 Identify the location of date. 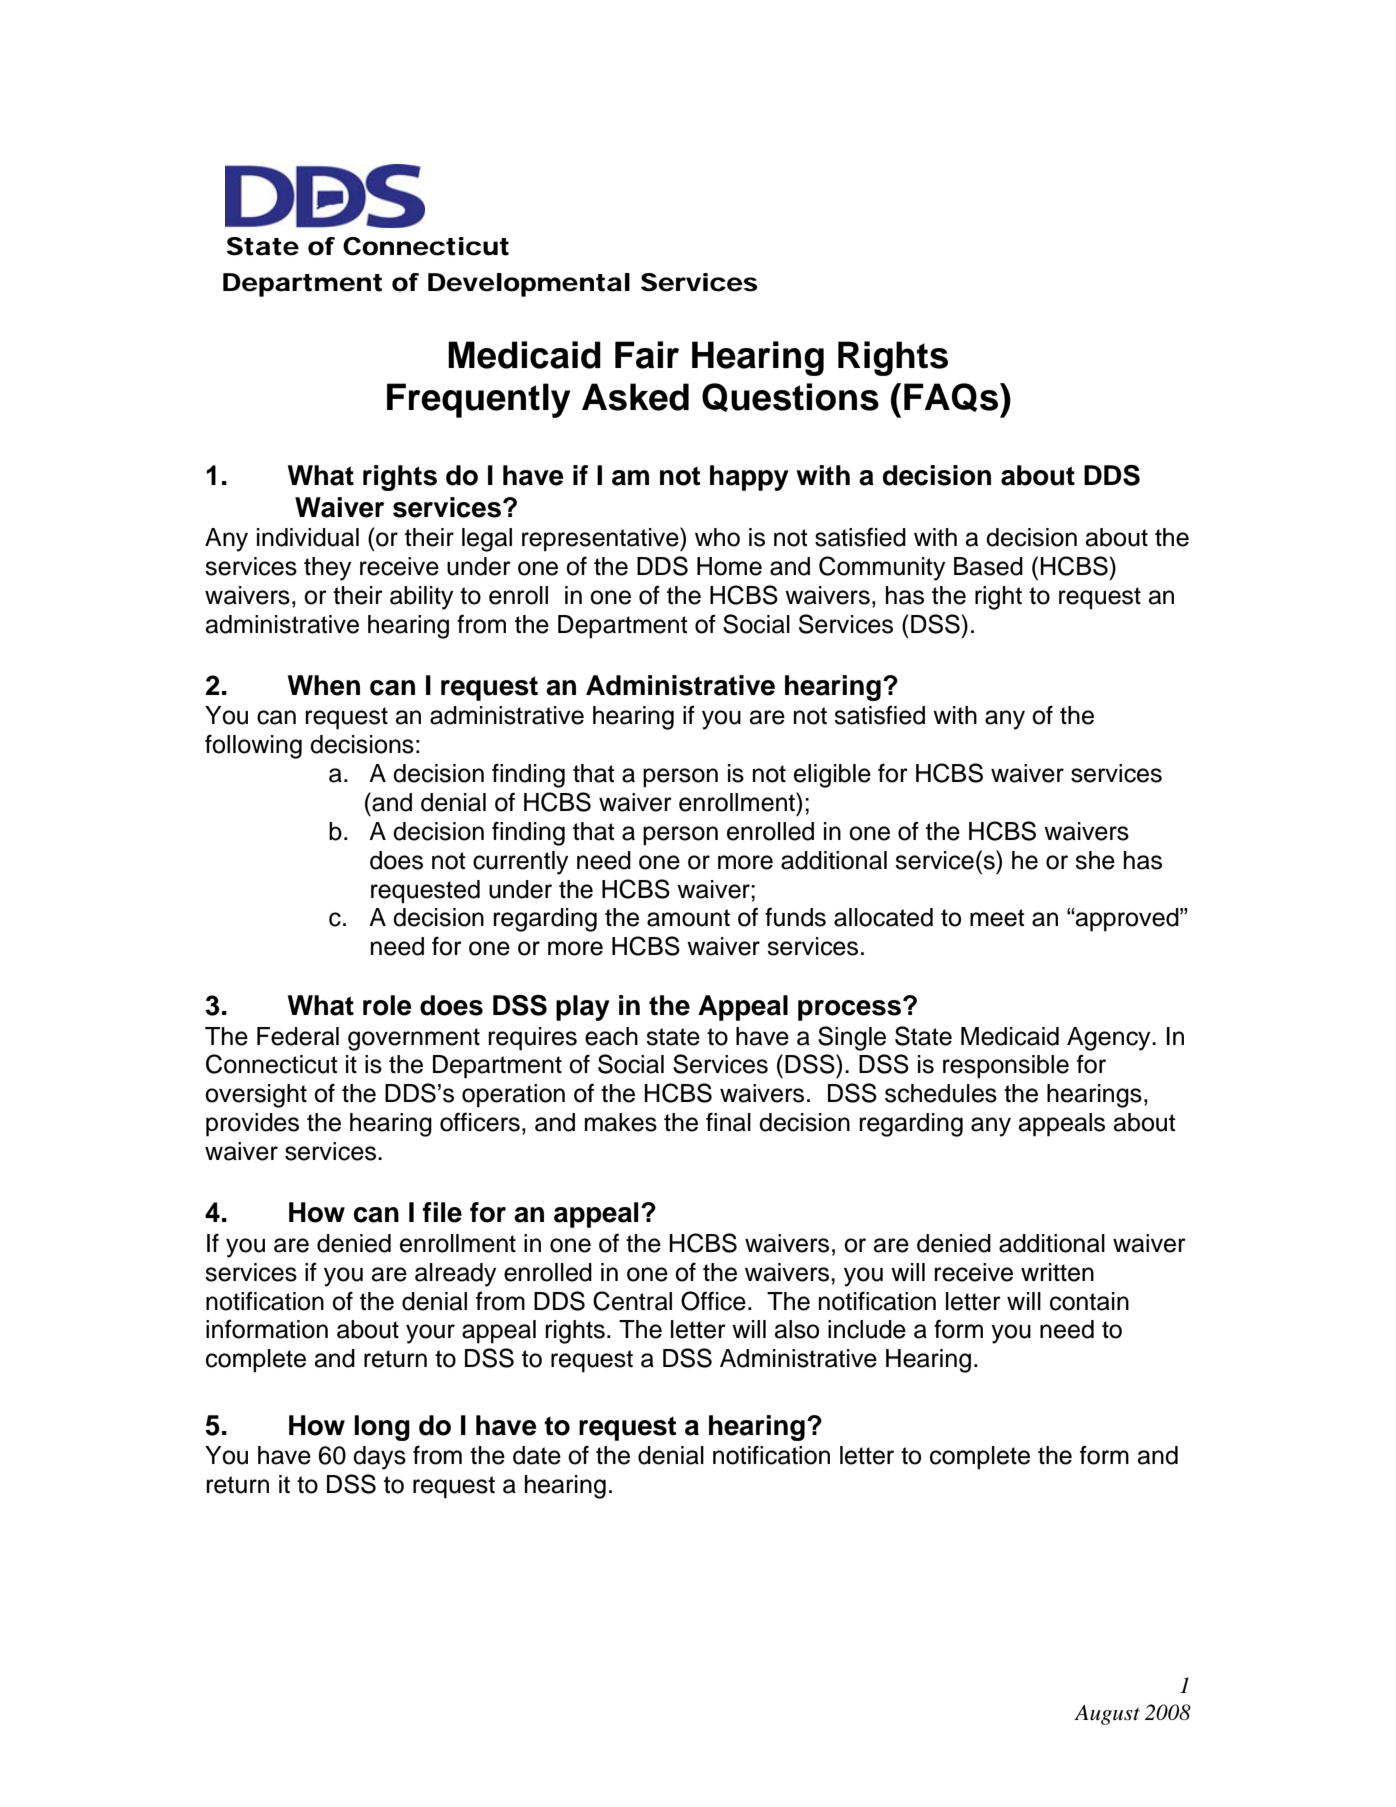
(537, 1455).
